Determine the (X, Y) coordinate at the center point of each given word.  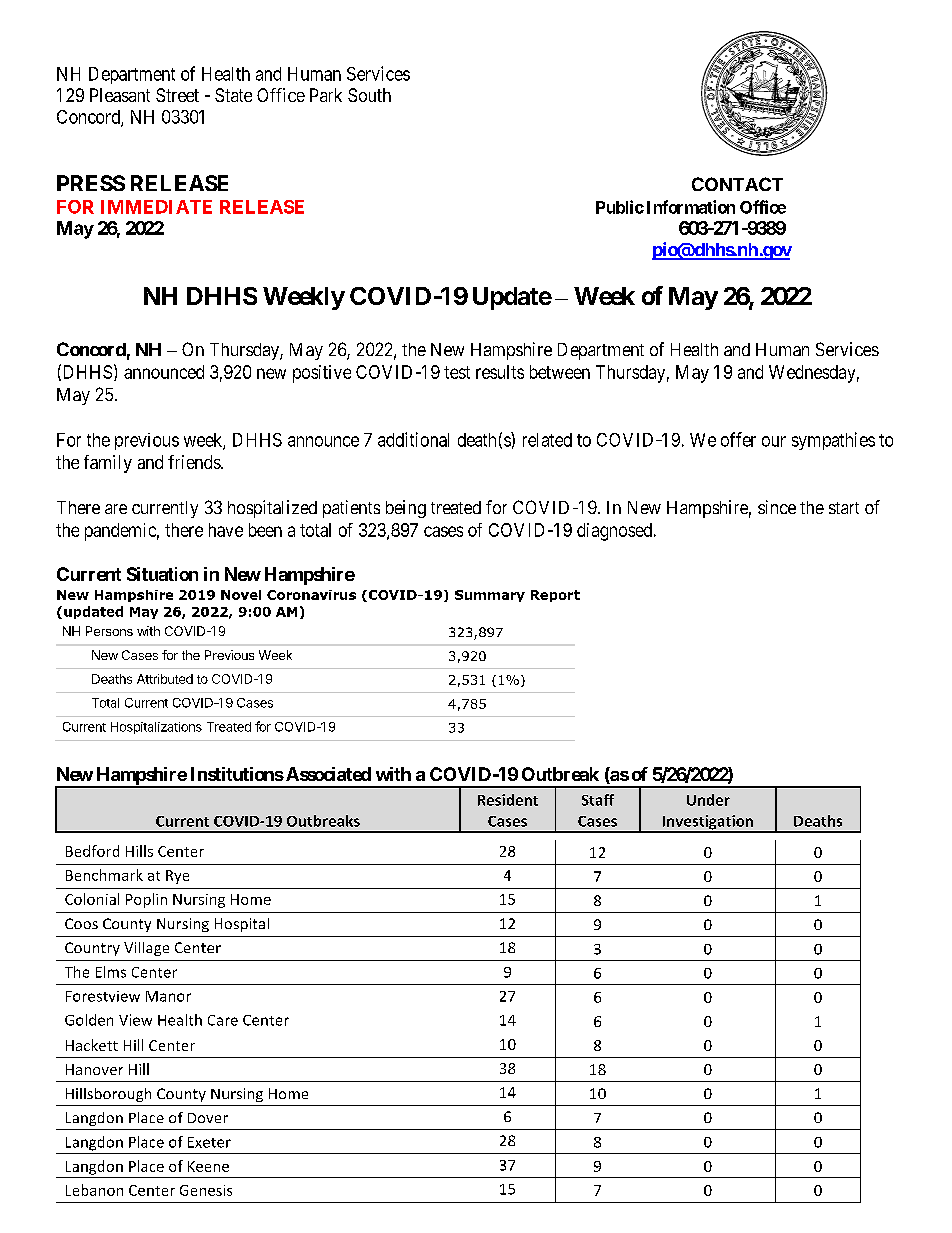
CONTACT (737, 184)
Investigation (708, 823)
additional (413, 439)
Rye (177, 877)
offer (738, 439)
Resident (508, 800)
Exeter (209, 1142)
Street (177, 95)
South (369, 95)
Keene (208, 1166)
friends (195, 462)
